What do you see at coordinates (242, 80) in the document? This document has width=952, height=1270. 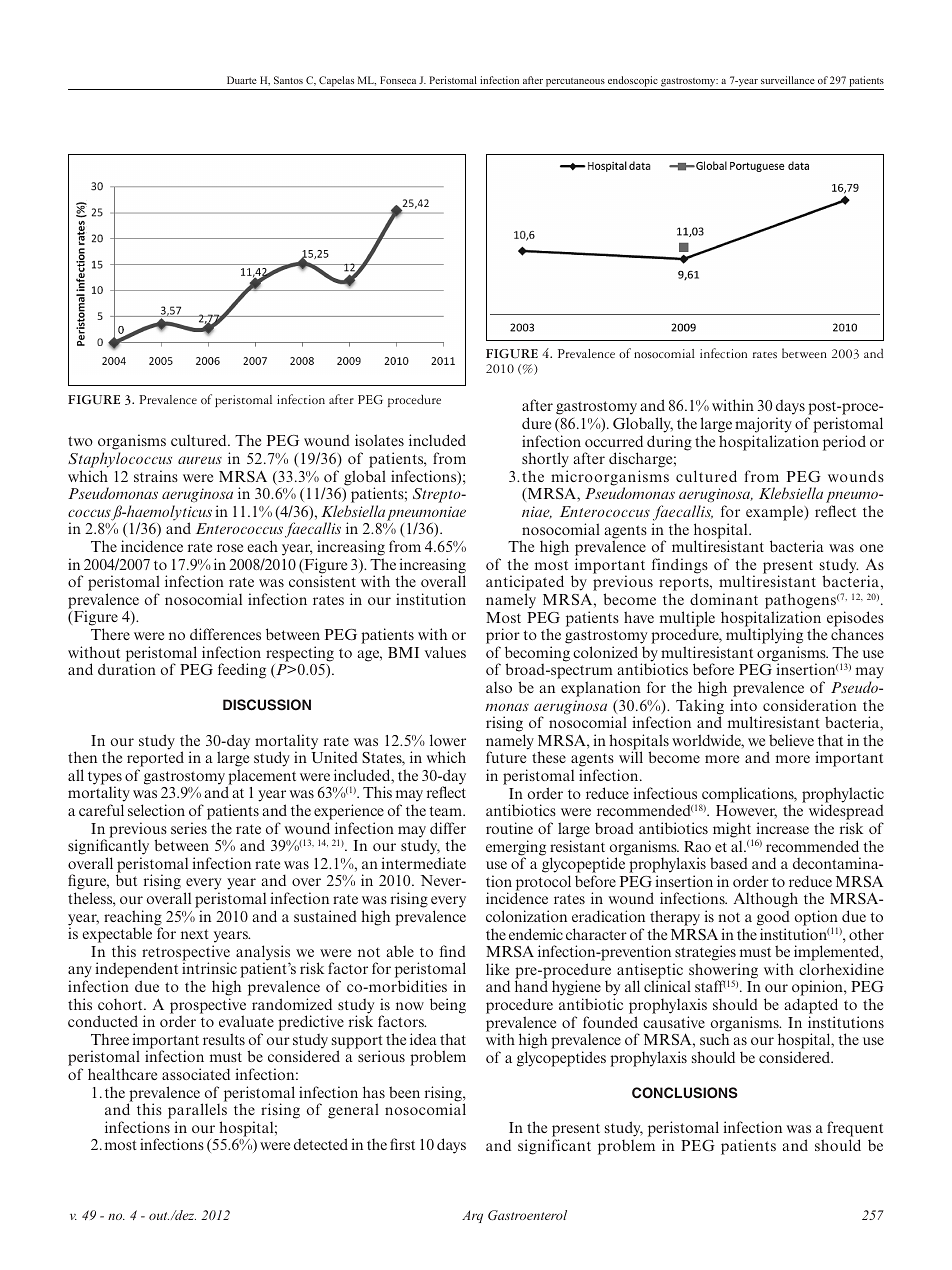 I see `Duarte` at bounding box center [242, 80].
